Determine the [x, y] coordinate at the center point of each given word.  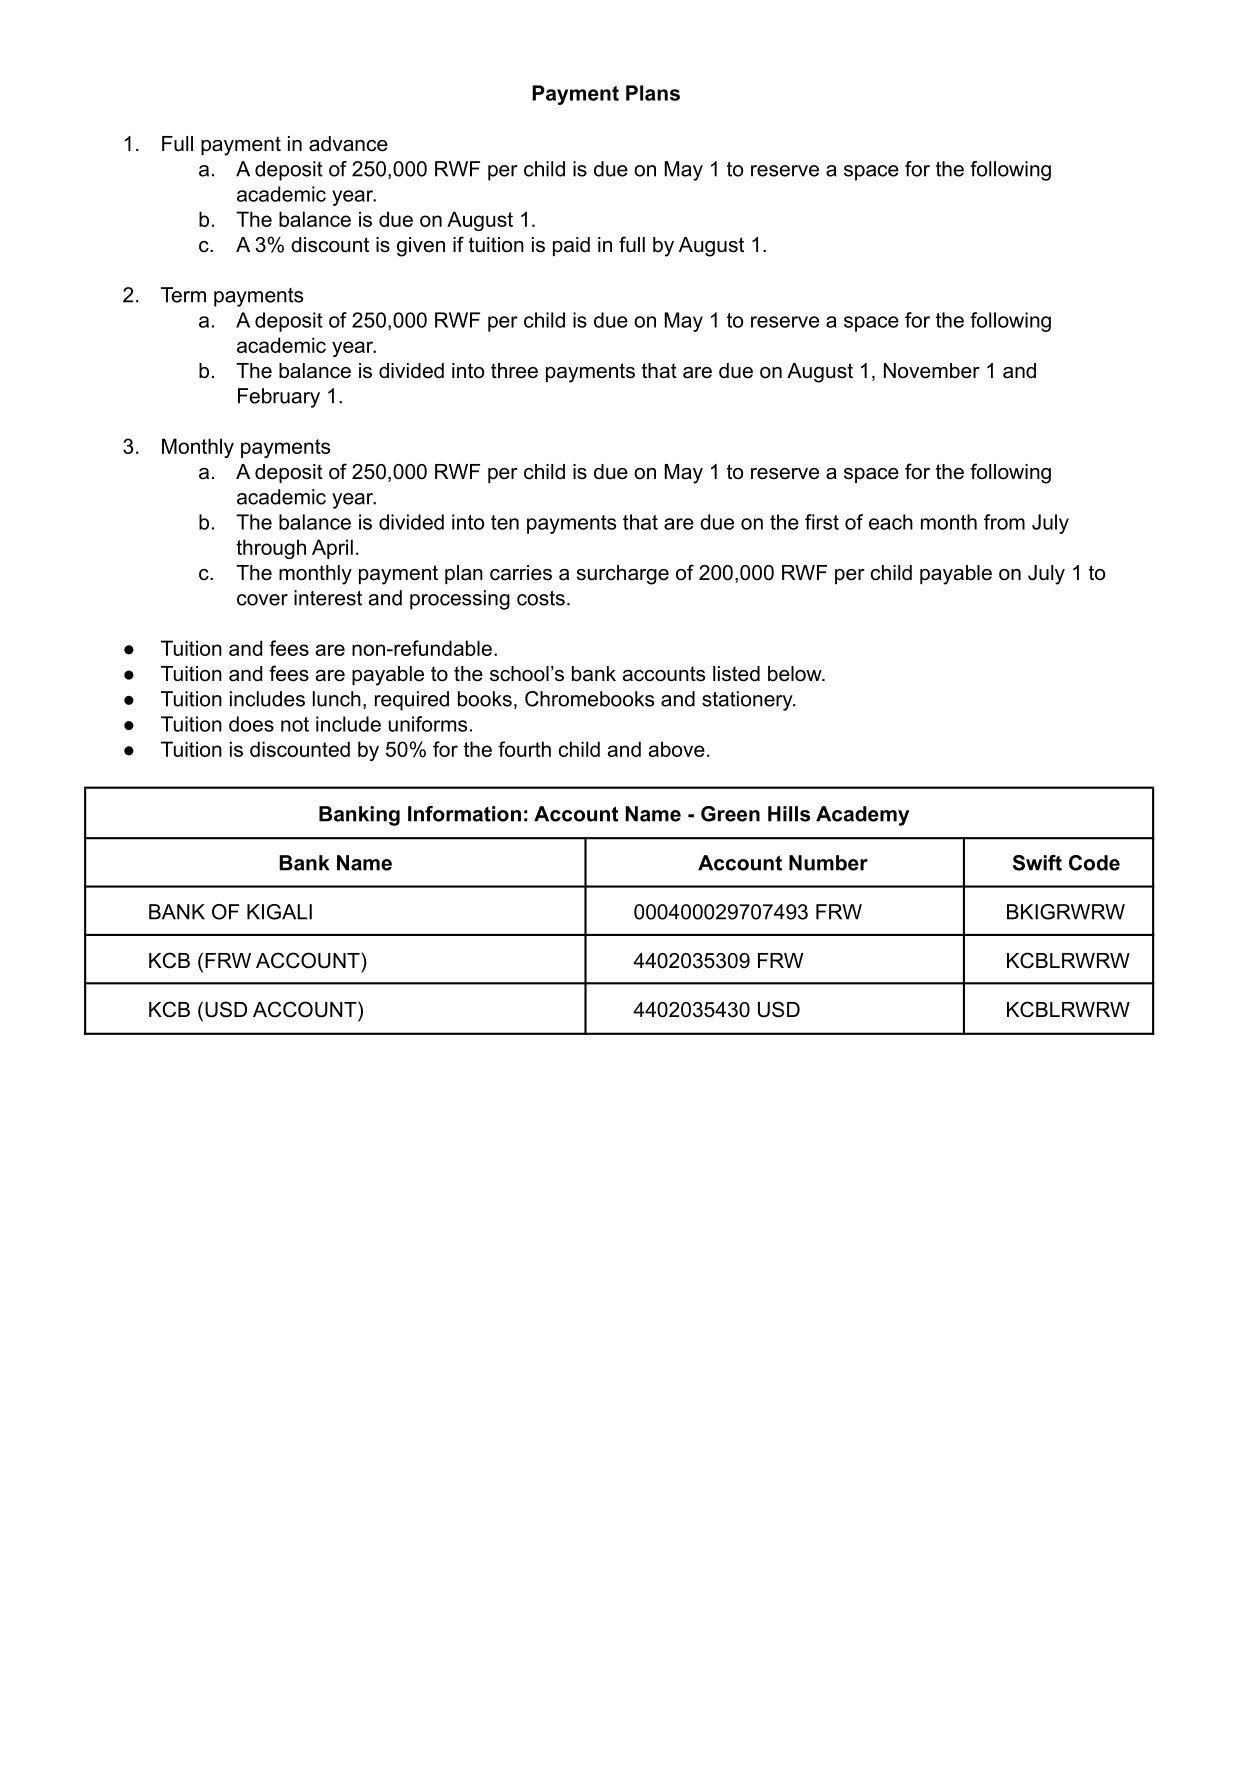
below [796, 674]
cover [262, 600]
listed [736, 674]
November [932, 371]
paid [571, 246]
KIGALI [279, 912]
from [1004, 522]
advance [348, 144]
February [279, 398]
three [514, 371]
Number [828, 863]
